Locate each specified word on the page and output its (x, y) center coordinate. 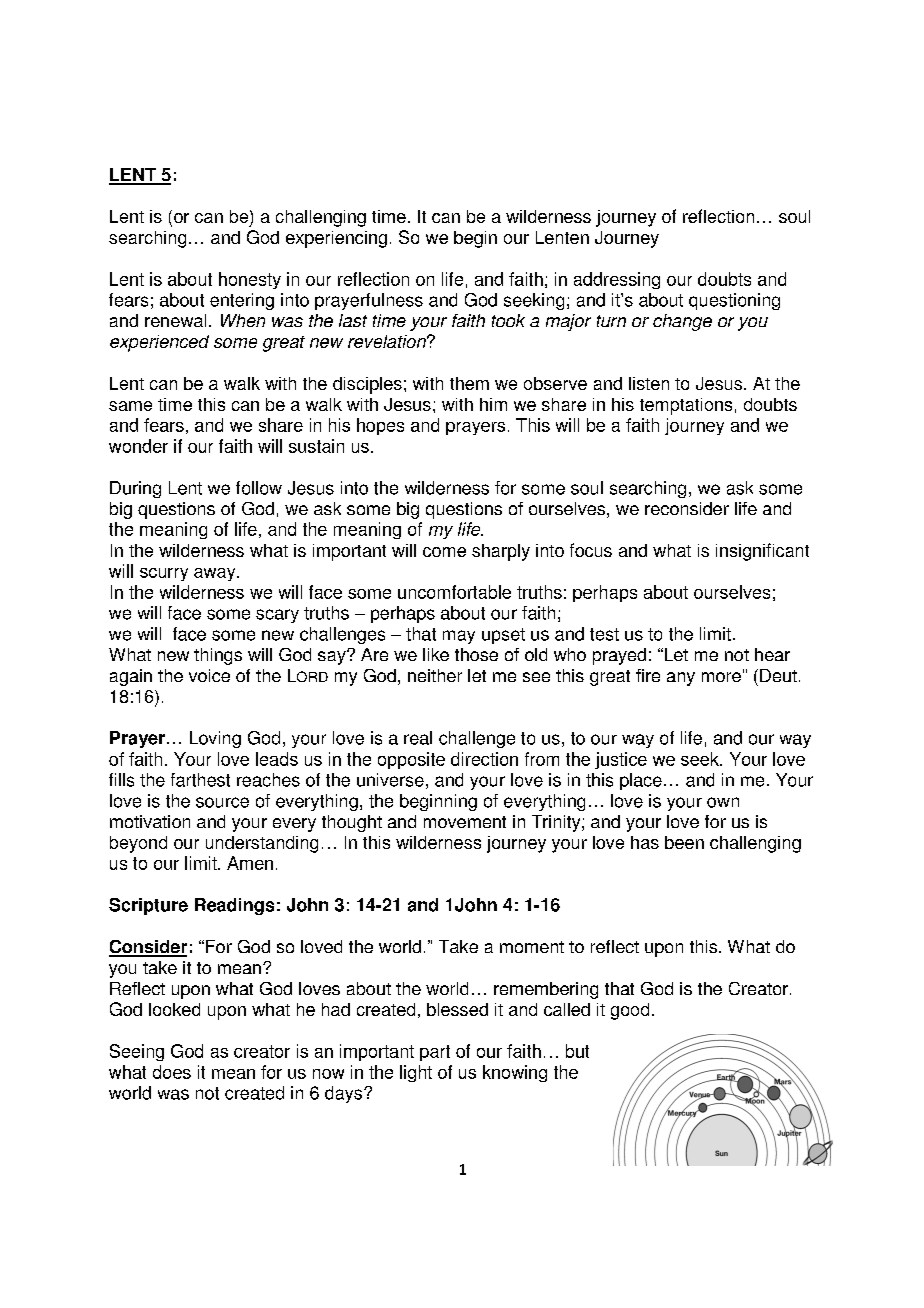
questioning (734, 301)
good (630, 1011)
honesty (250, 280)
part (435, 1053)
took (508, 320)
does (172, 1072)
